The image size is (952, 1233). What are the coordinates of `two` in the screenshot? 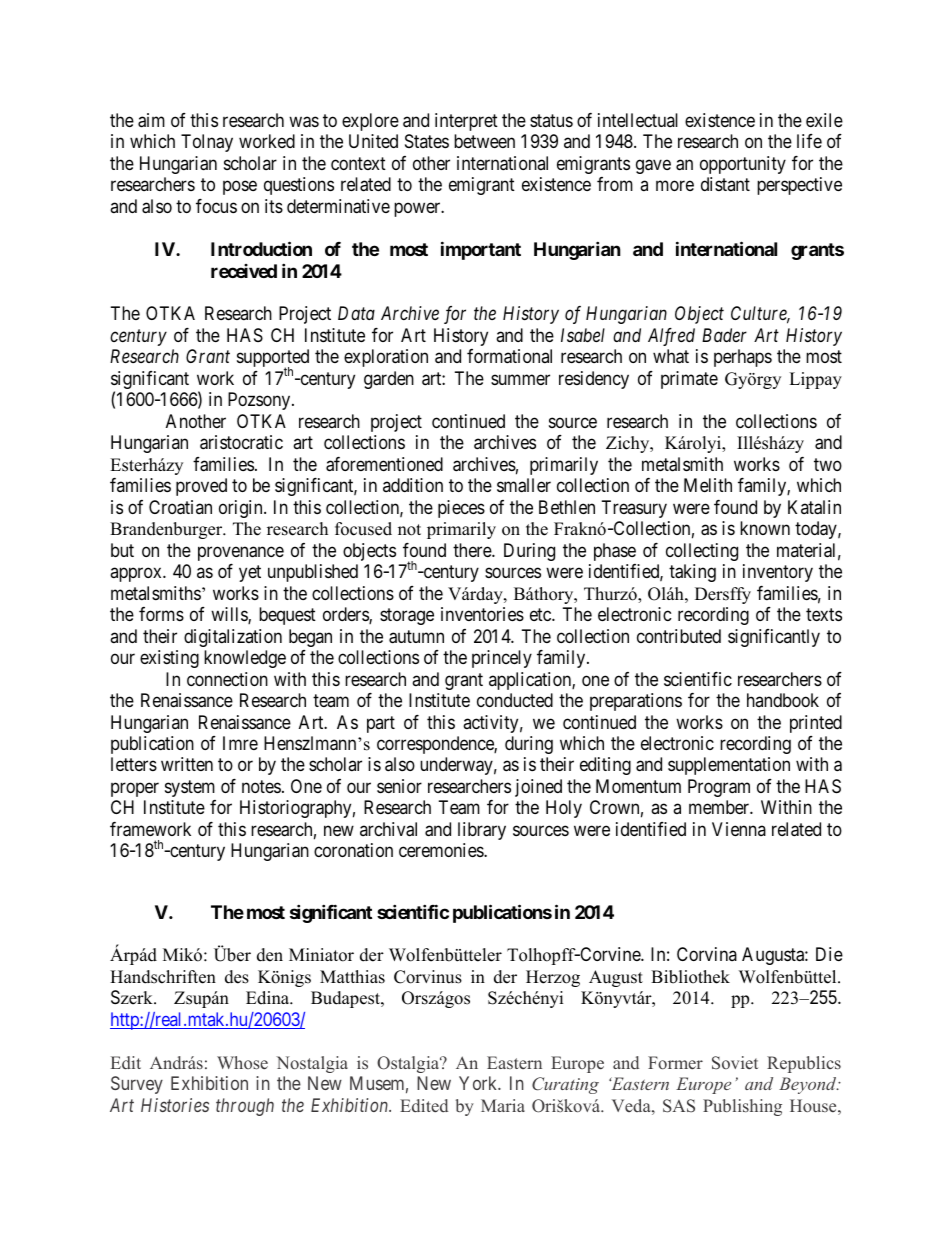 It's located at (828, 464).
